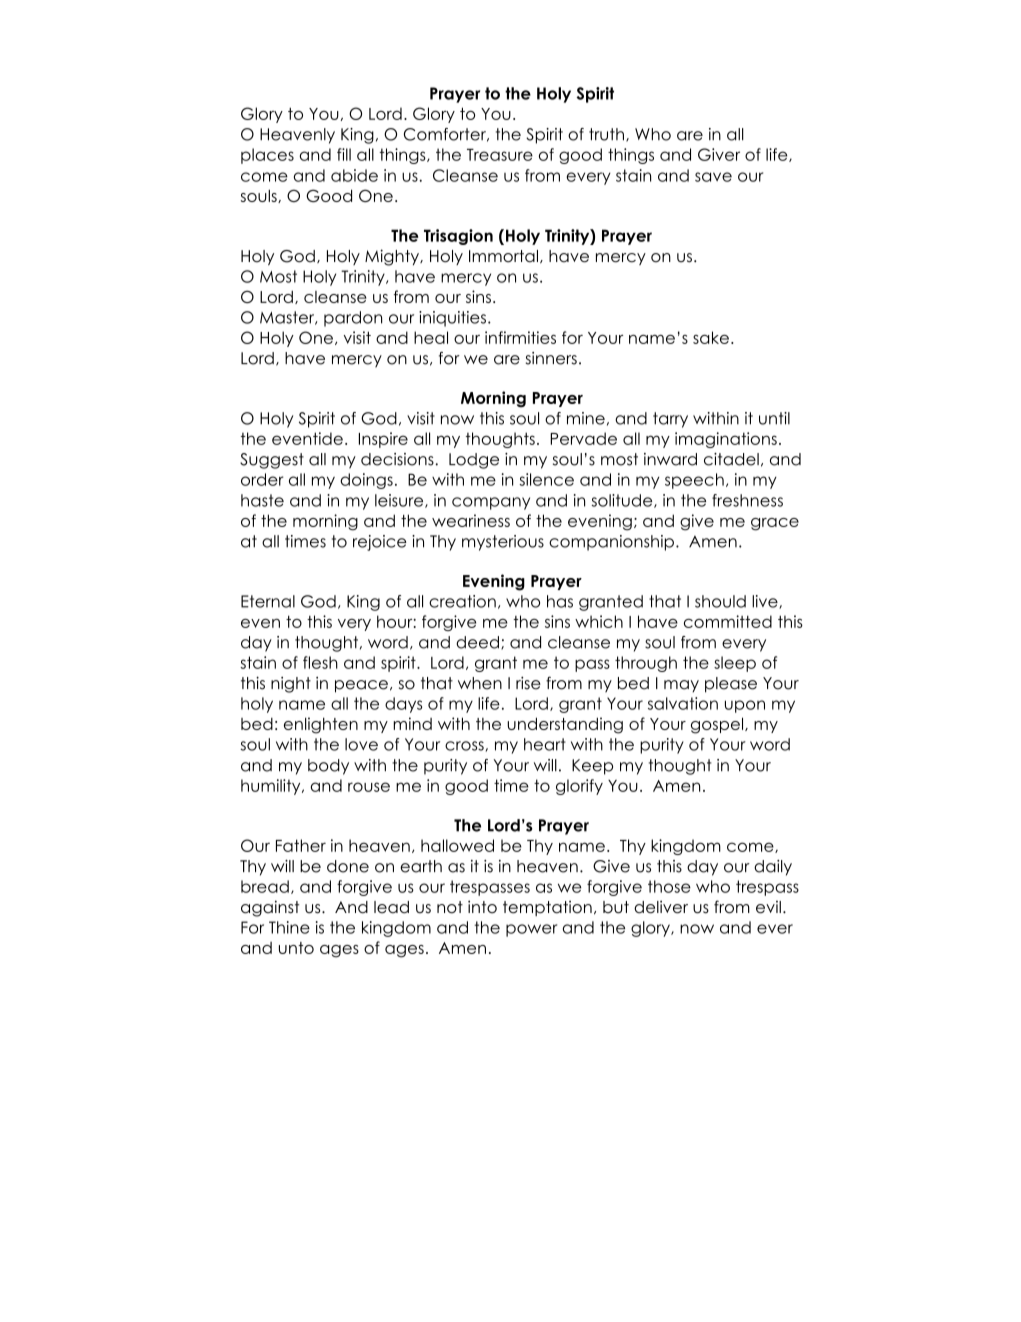 The image size is (1021, 1322). Describe the element at coordinates (380, 543) in the screenshot. I see `rejoice` at that location.
